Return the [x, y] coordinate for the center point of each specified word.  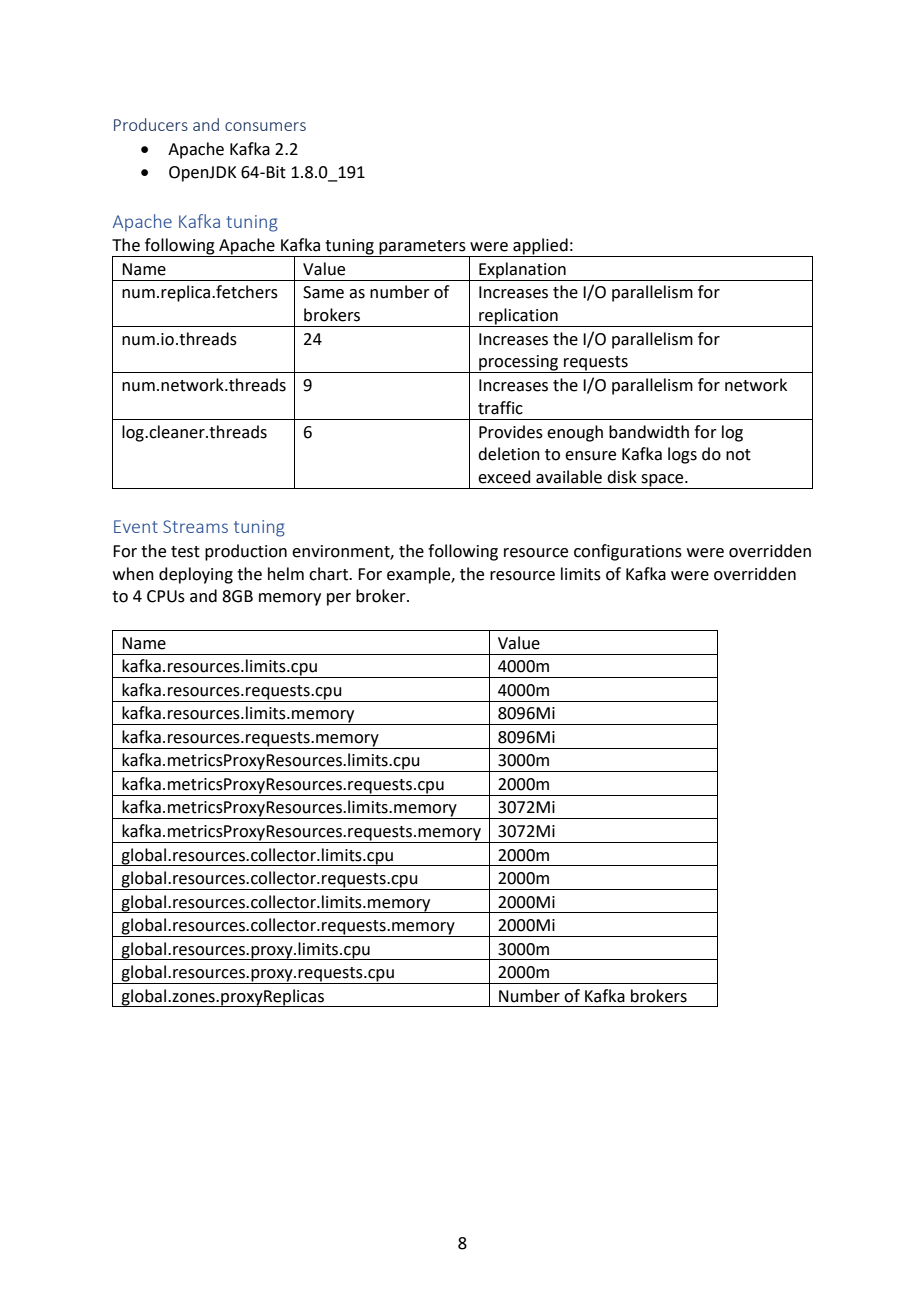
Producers [151, 124]
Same [323, 292]
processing [519, 364]
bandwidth [649, 432]
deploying [196, 575]
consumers [265, 126]
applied [540, 247]
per [339, 599]
